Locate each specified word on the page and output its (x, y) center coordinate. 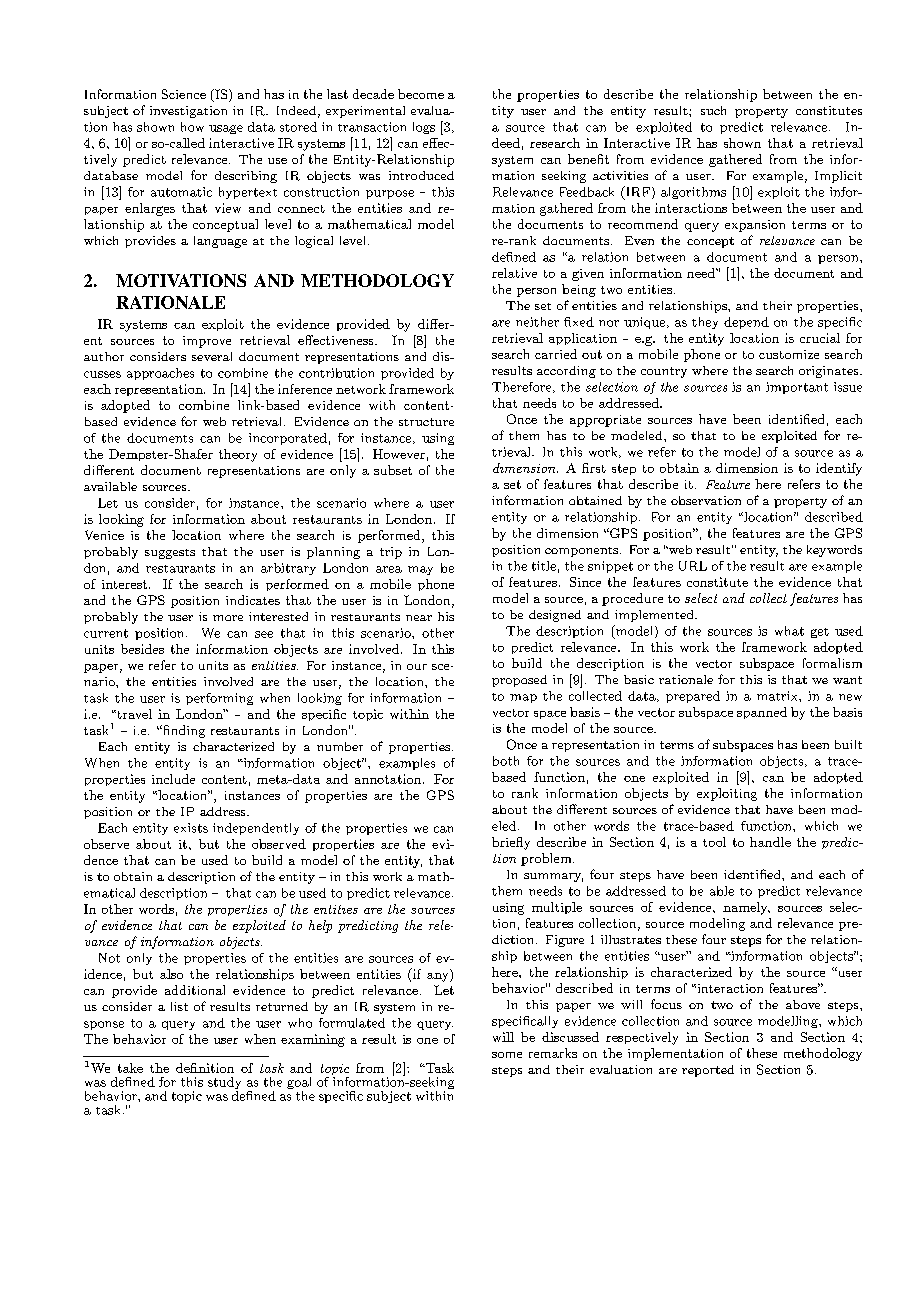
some (507, 1055)
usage (226, 129)
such (713, 110)
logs (424, 128)
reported (708, 1071)
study (224, 1084)
